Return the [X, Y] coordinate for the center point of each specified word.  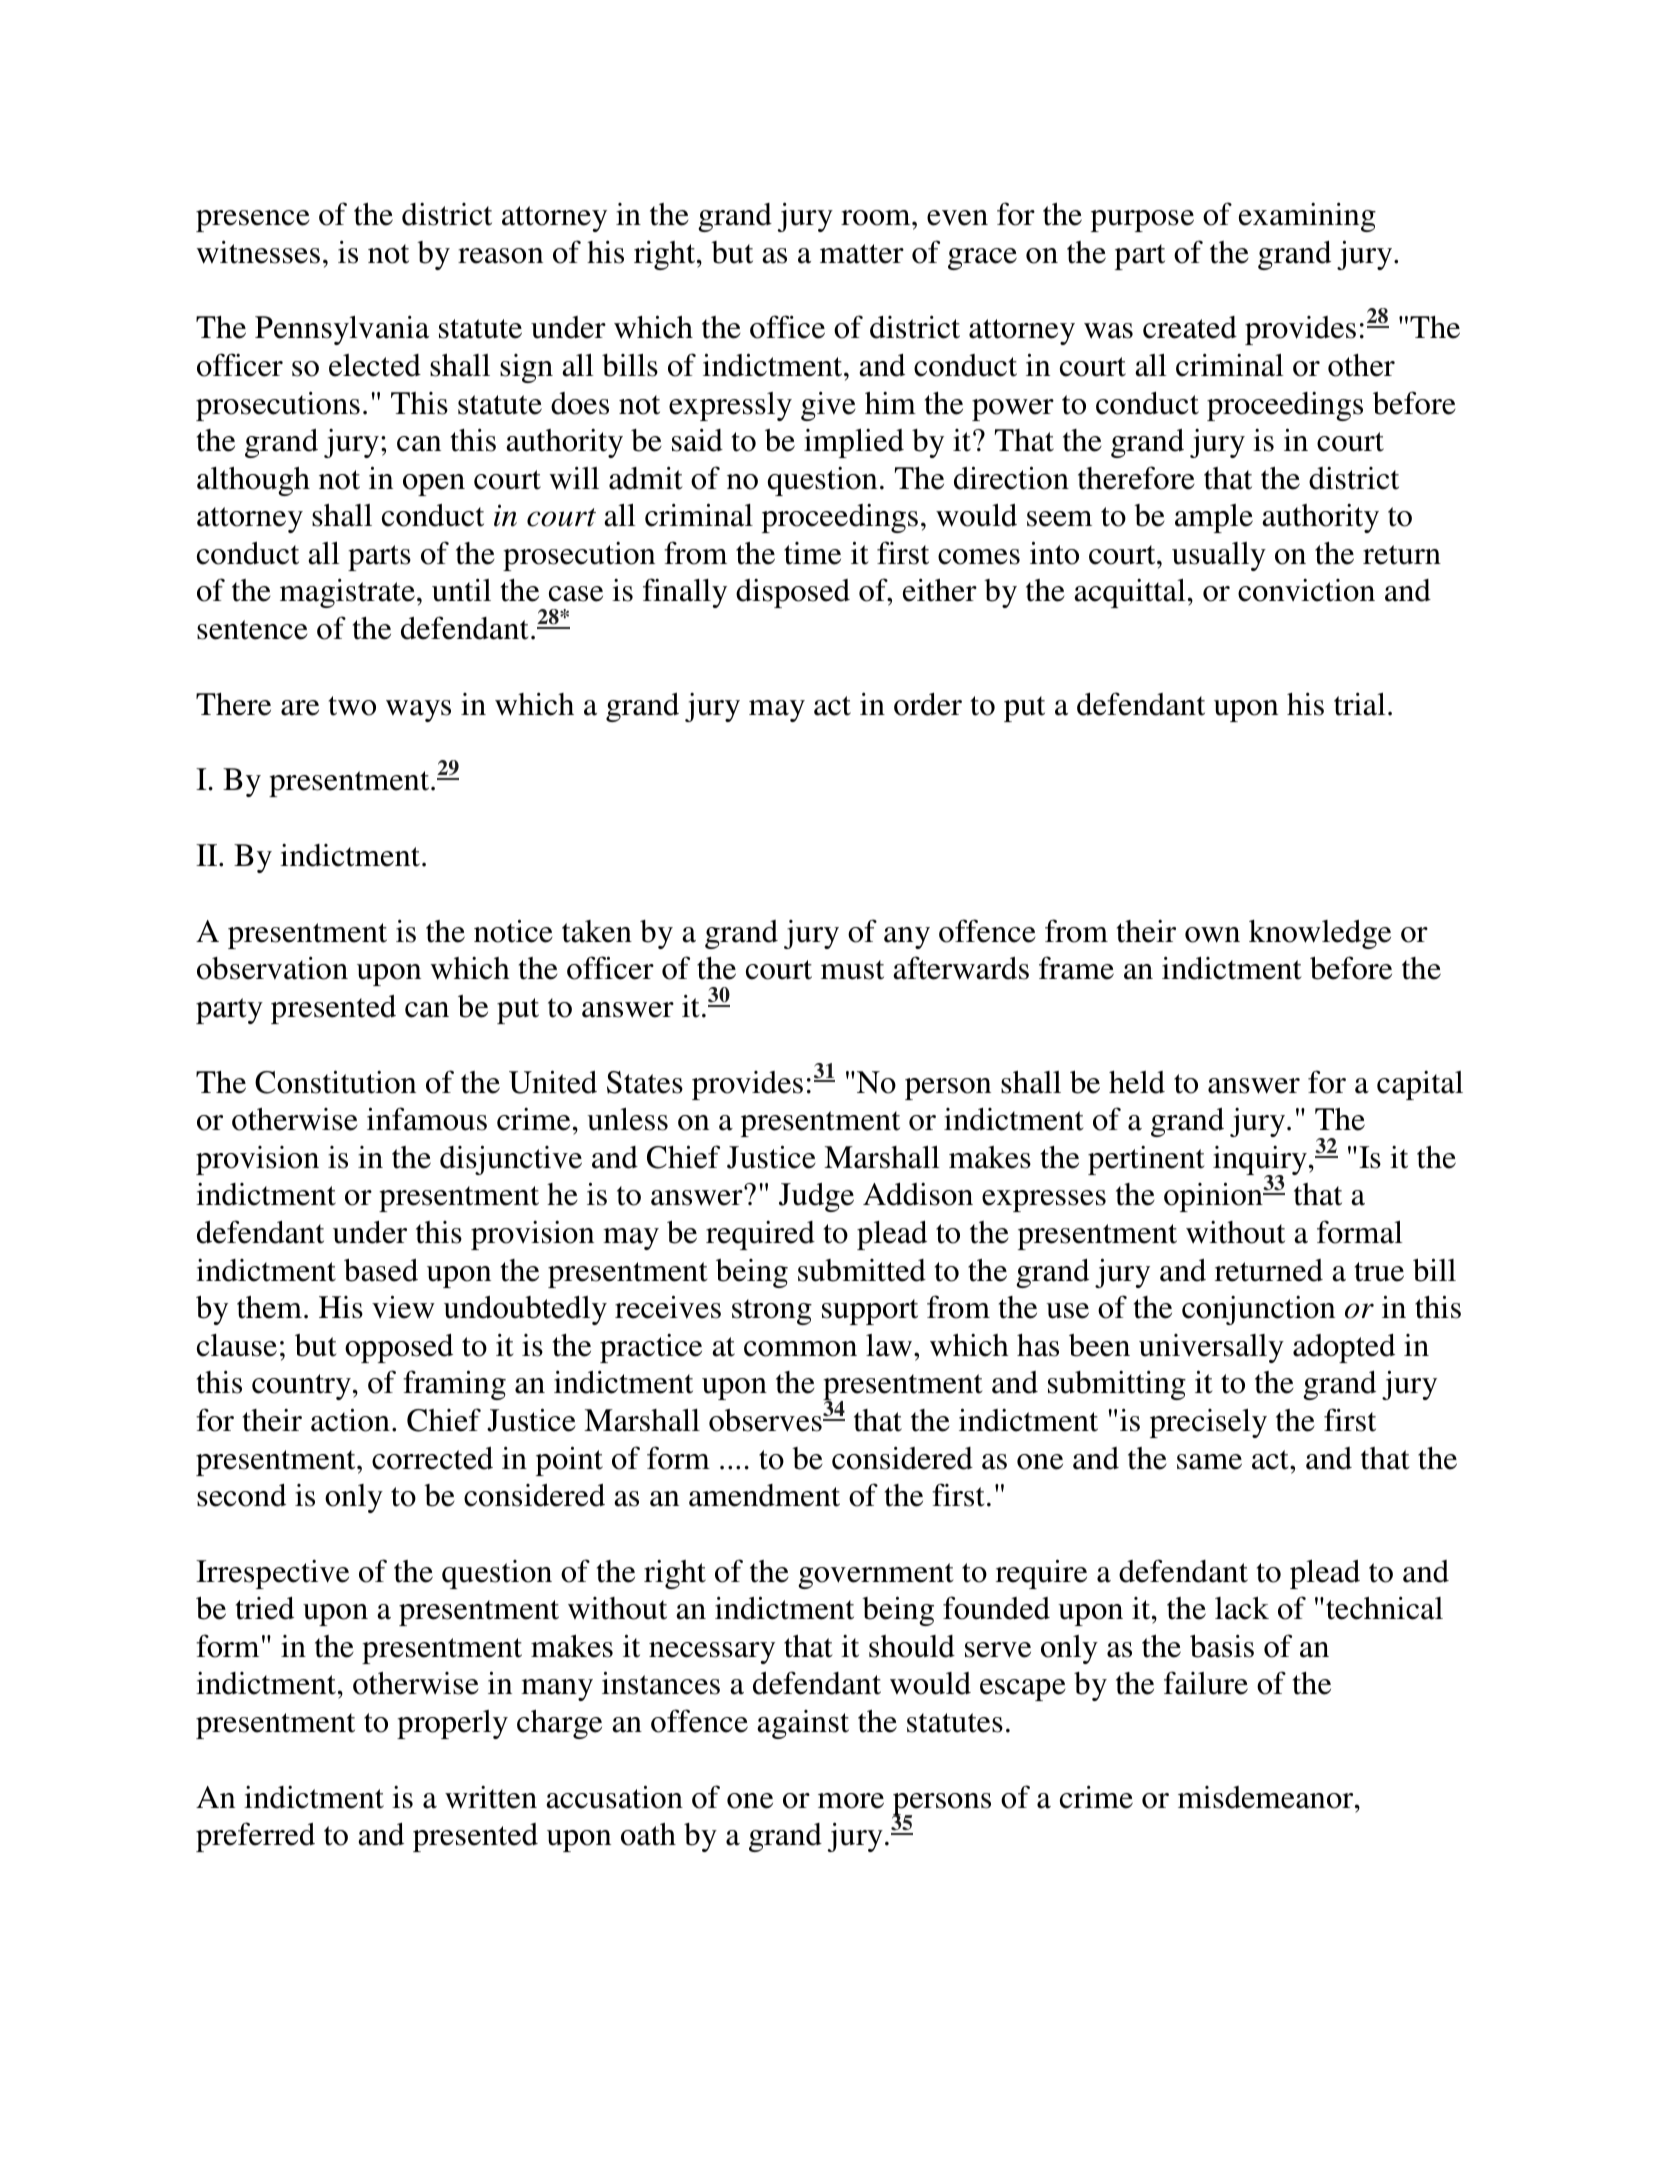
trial [1360, 704]
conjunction [1258, 1310]
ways [418, 711]
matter [862, 254]
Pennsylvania [342, 330]
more [851, 1801]
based [381, 1270]
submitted [862, 1270]
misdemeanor [1267, 1797]
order [928, 704]
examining [1307, 217]
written [491, 1797]
